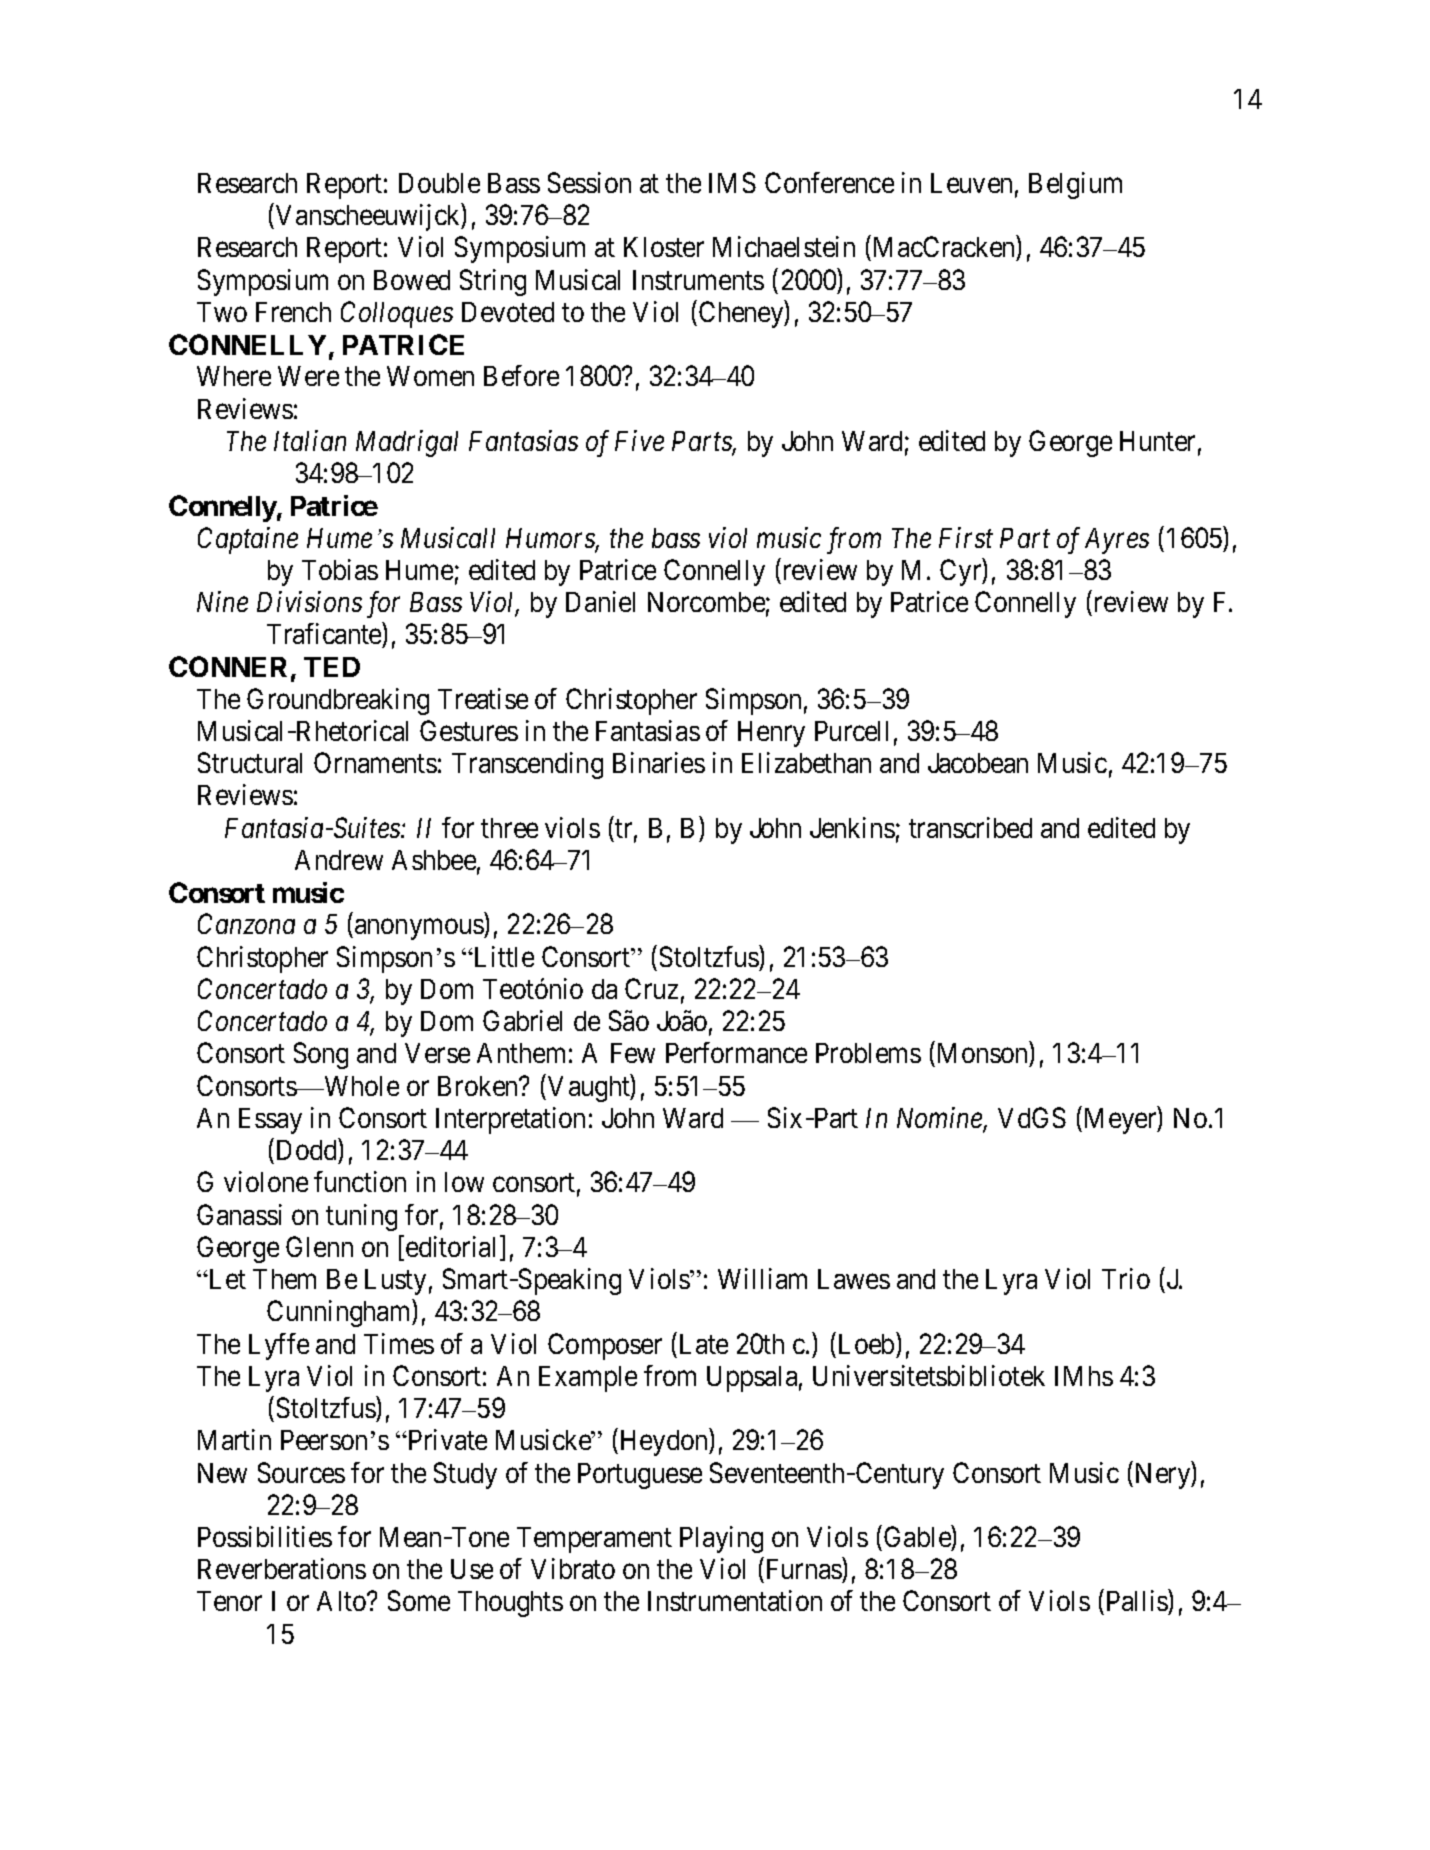 The height and width of the document is (1850, 1430). I want to click on Cruz, so click(651, 988).
